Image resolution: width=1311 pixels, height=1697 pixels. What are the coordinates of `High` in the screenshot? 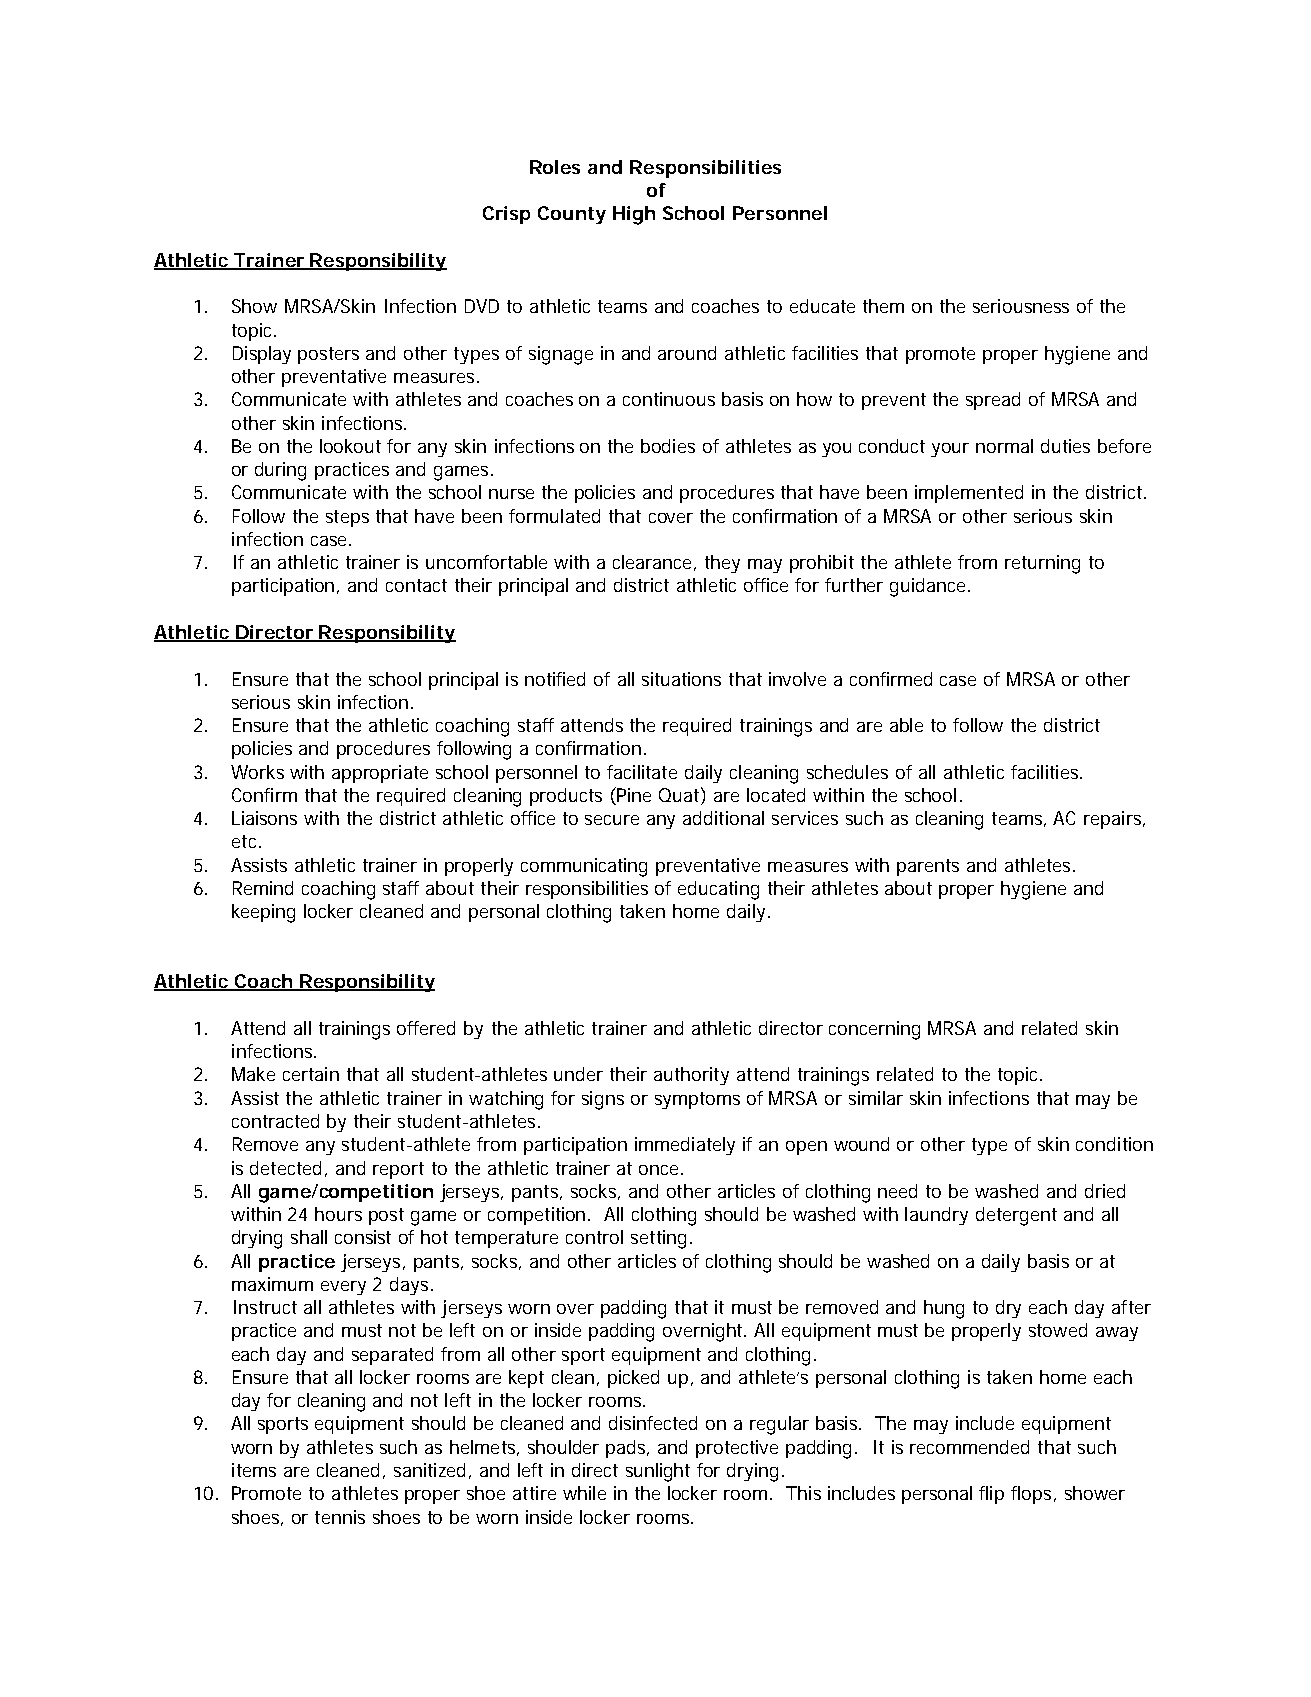 It's located at (634, 215).
